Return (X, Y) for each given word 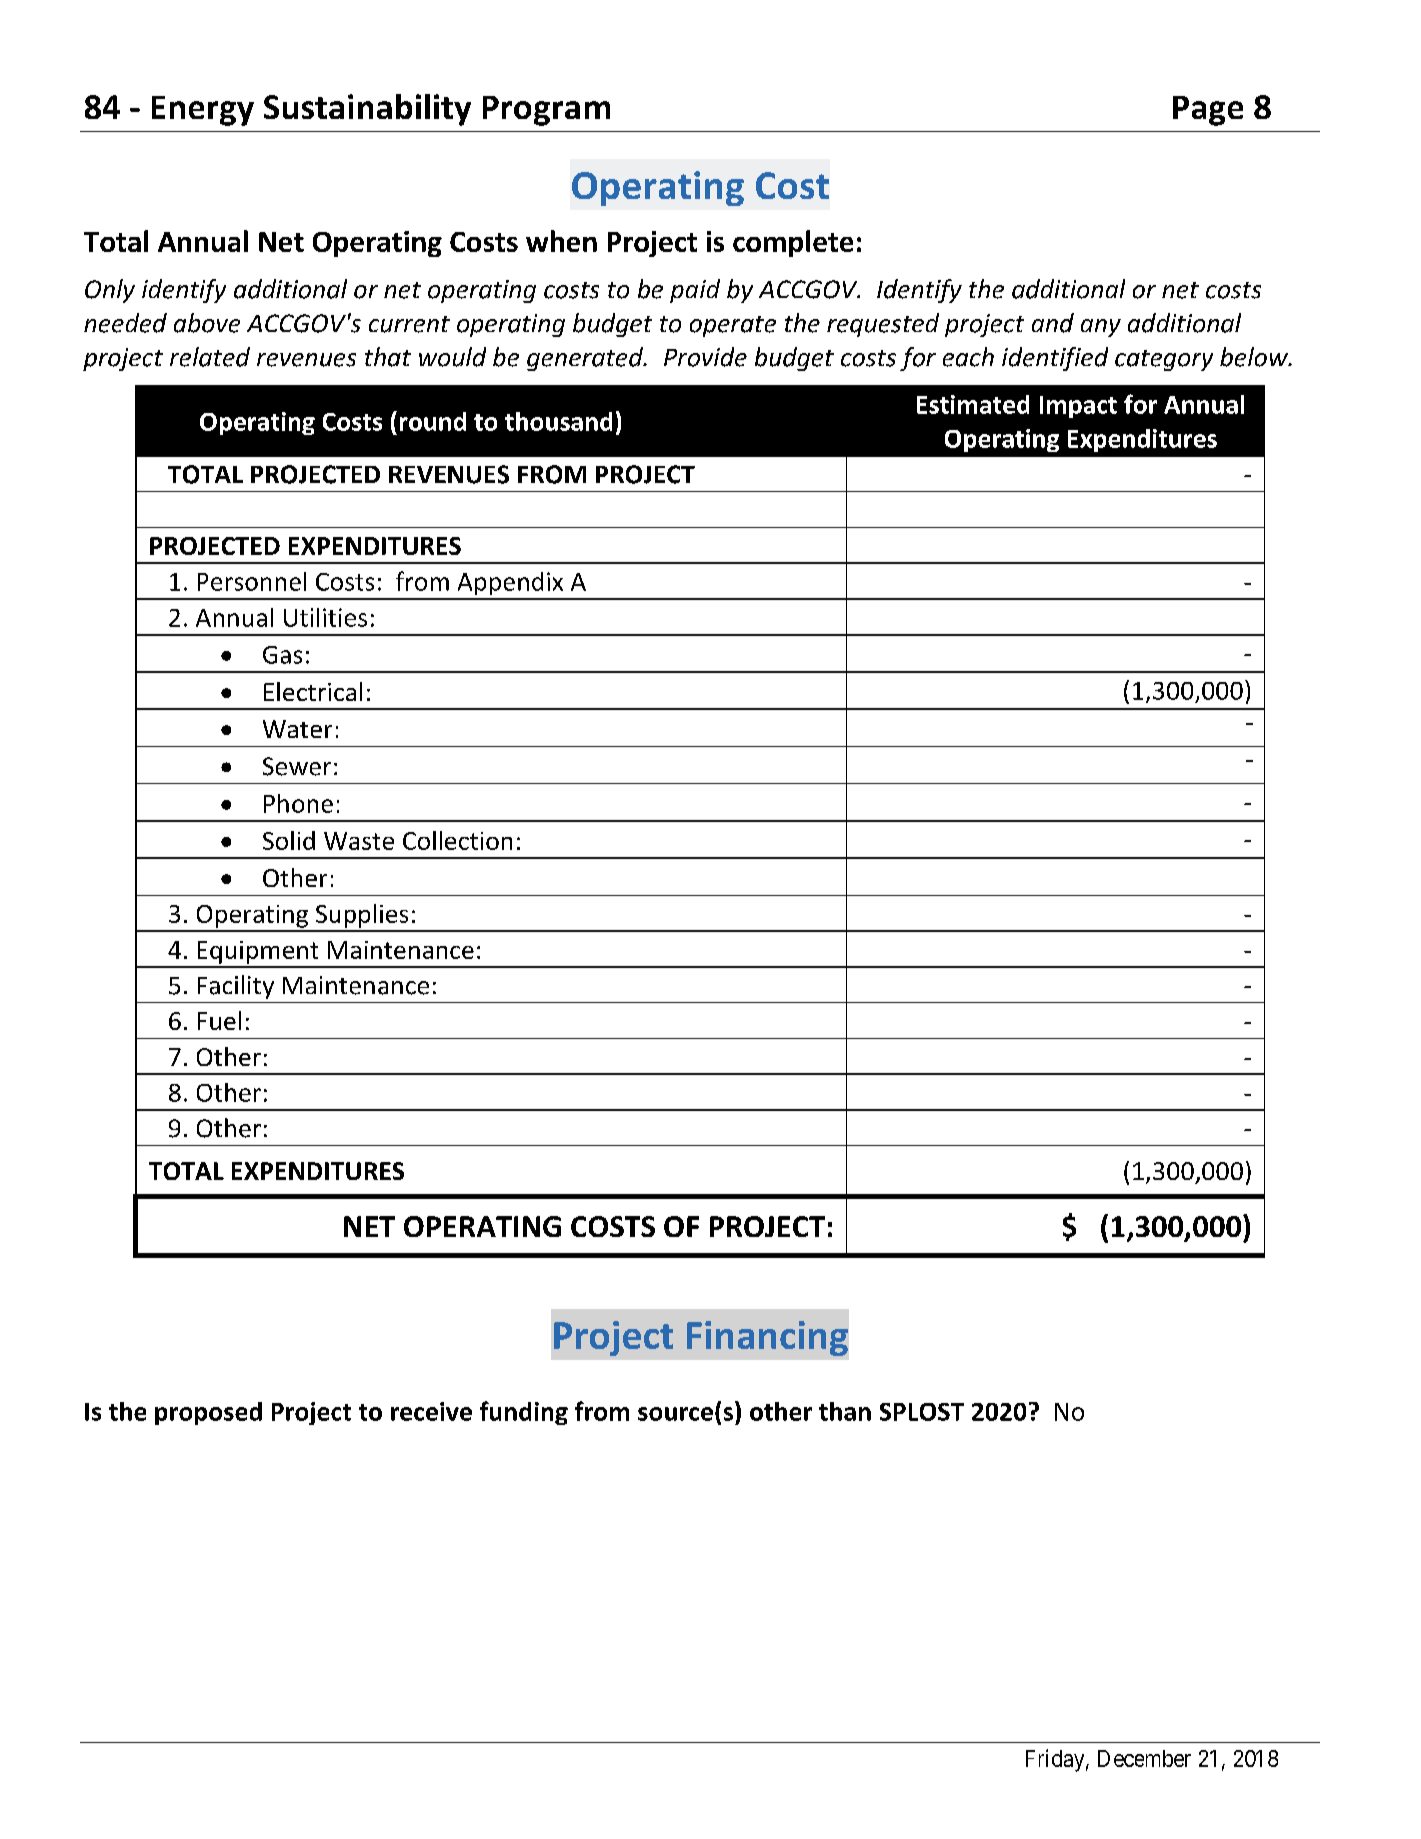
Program (546, 111)
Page (1208, 111)
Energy (203, 111)
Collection (457, 840)
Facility (236, 987)
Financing (767, 1338)
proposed (208, 1413)
